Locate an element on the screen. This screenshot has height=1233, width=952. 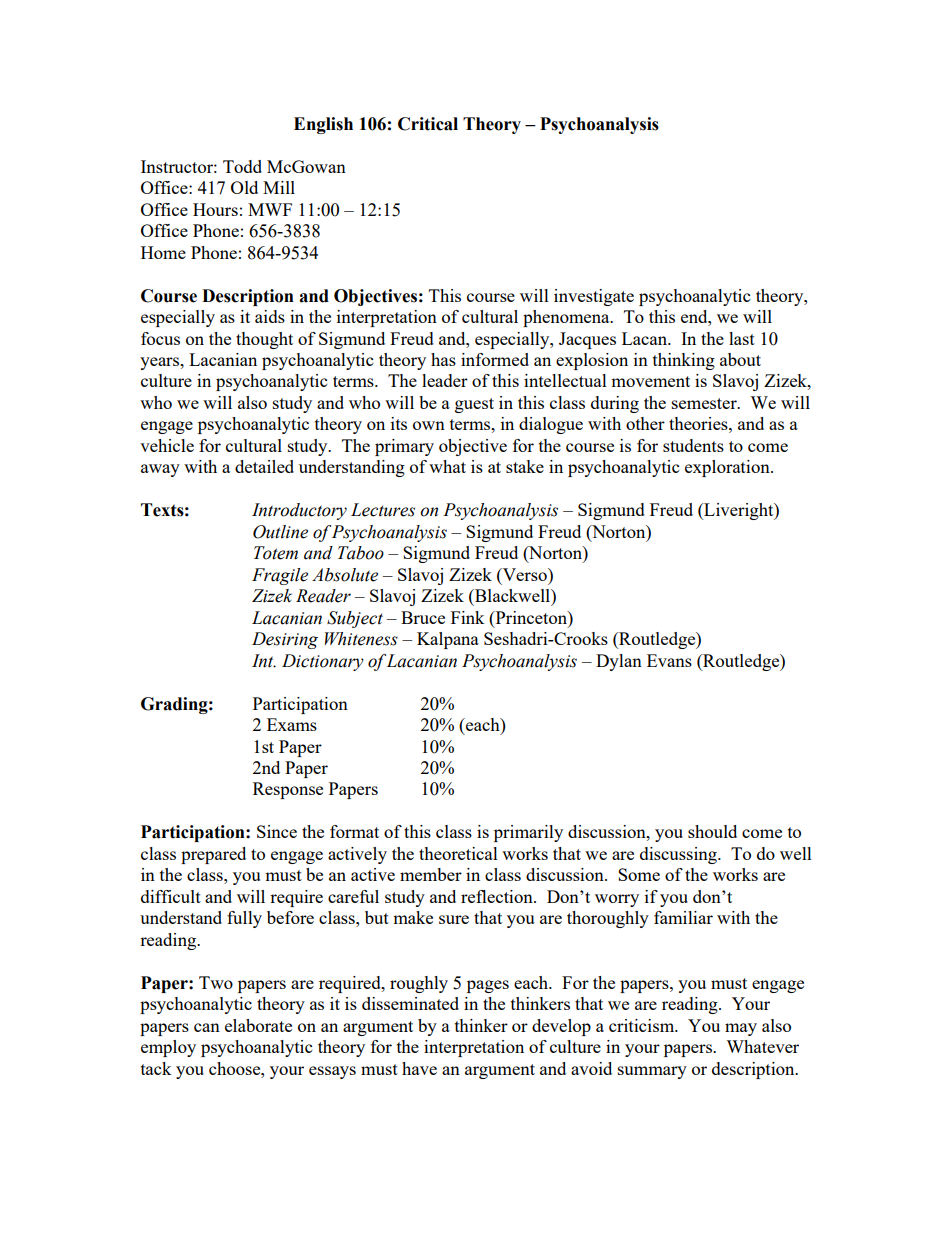
Todd is located at coordinates (242, 166).
